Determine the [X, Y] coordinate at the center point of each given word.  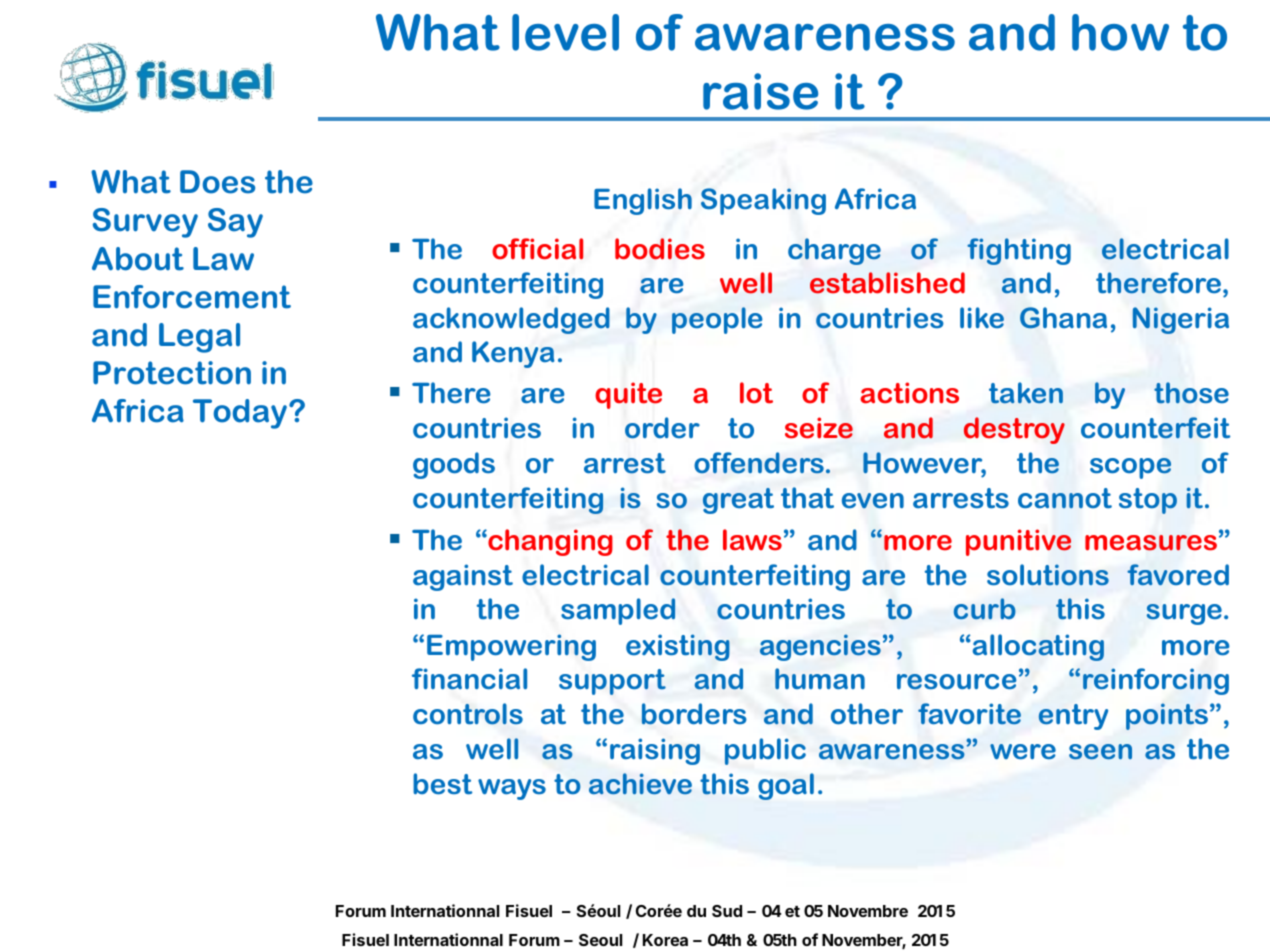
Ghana [1063, 318]
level [565, 32]
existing [678, 647]
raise [760, 91]
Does [217, 182]
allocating [1037, 647]
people [717, 320]
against [463, 577]
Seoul [600, 940]
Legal [199, 338]
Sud [727, 911]
